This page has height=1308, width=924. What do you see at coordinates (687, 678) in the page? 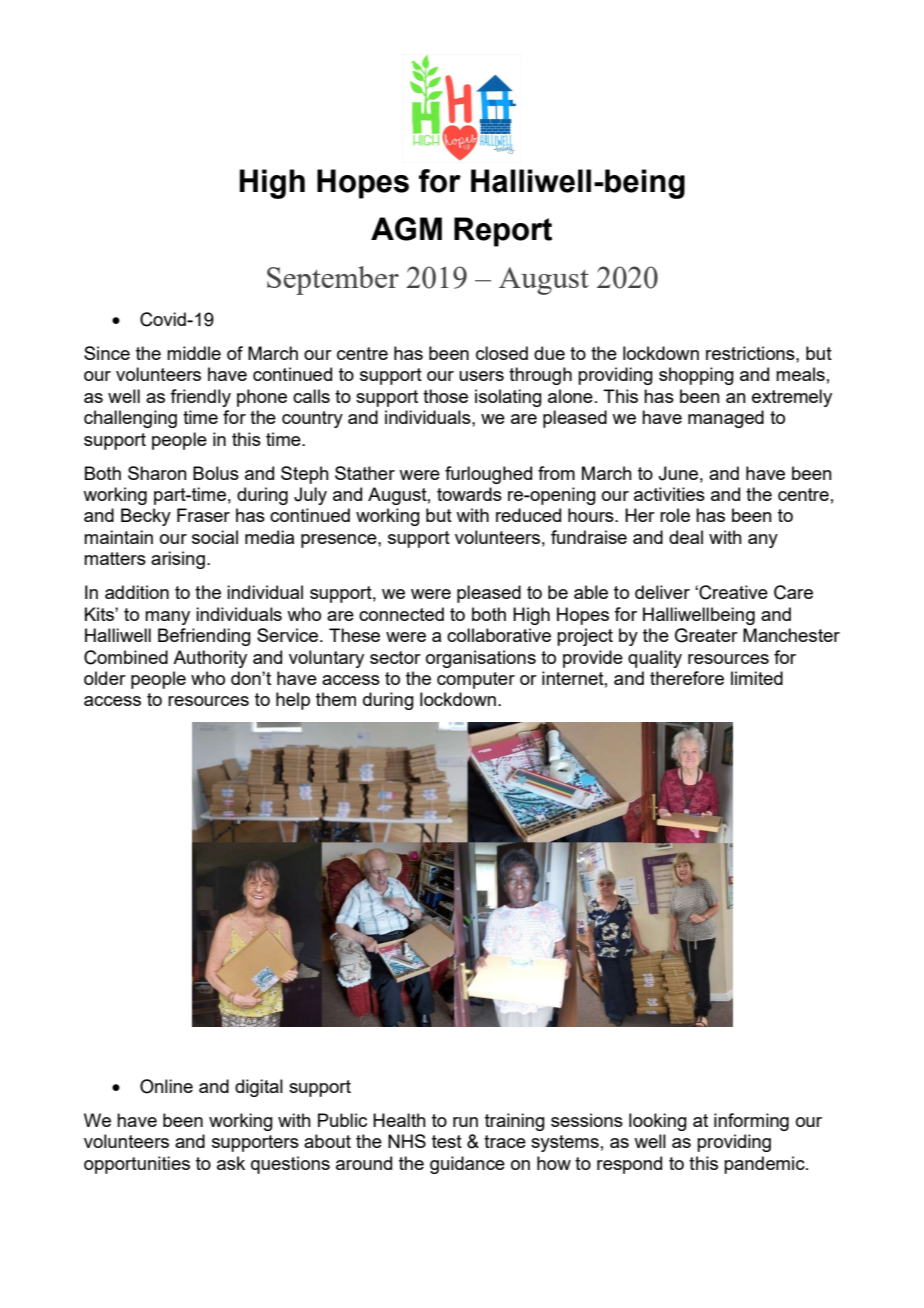
I see `therefore` at bounding box center [687, 678].
